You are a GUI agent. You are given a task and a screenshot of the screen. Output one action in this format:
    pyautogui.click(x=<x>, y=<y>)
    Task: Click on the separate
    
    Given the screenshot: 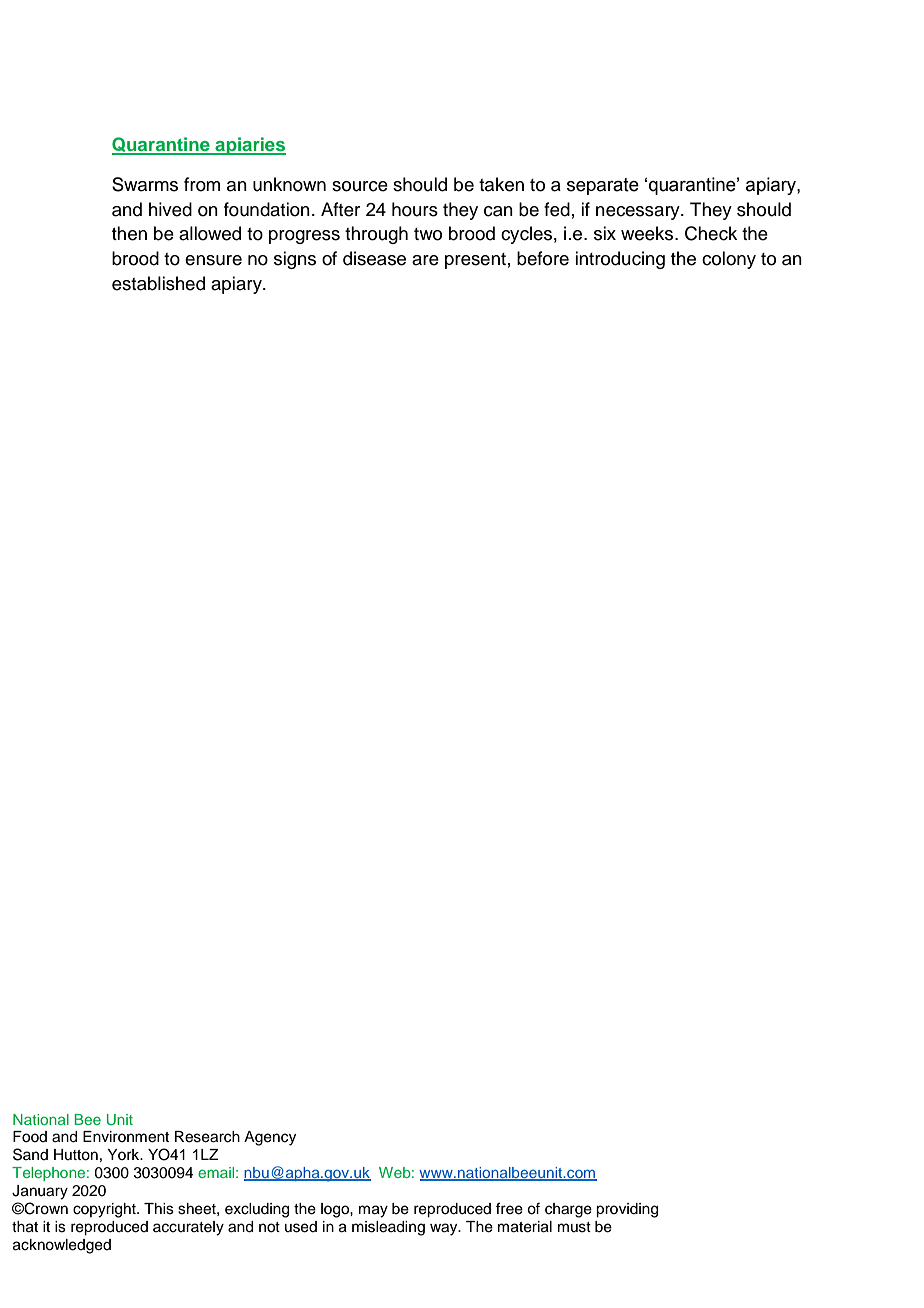 What is the action you would take?
    pyautogui.click(x=603, y=186)
